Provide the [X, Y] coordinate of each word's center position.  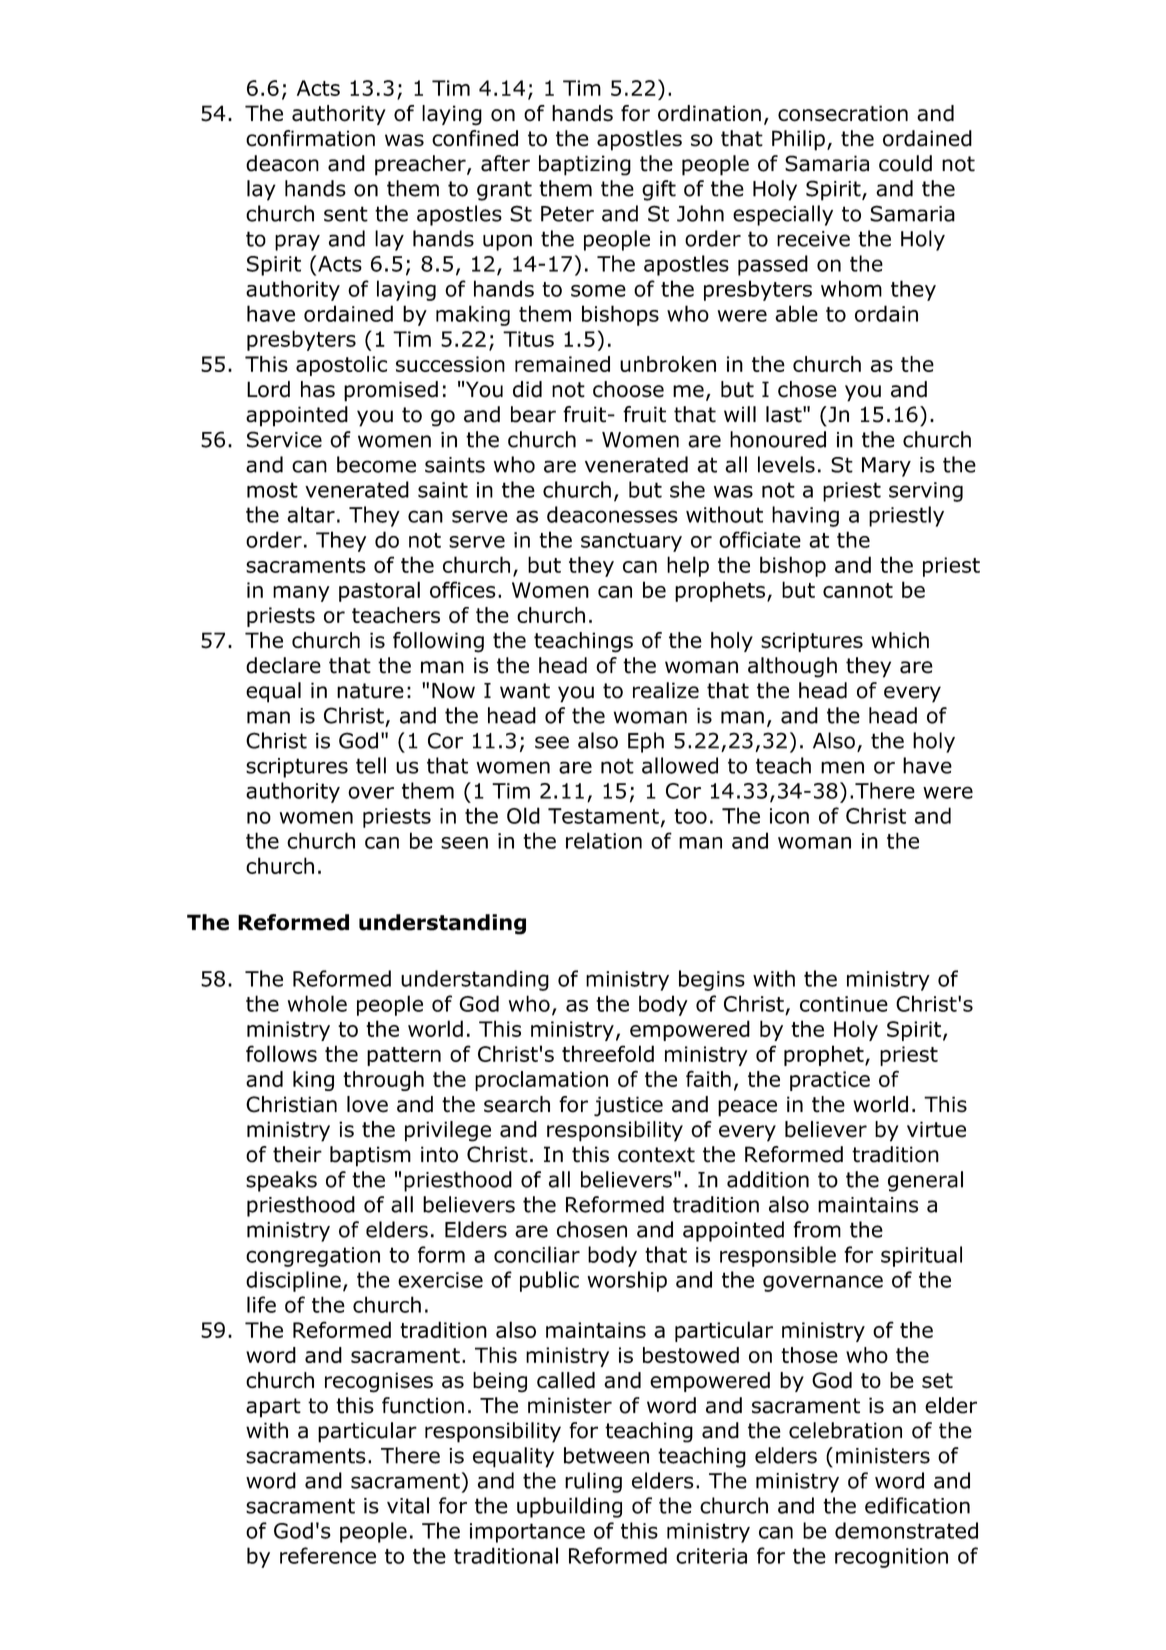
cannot [858, 590]
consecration [843, 113]
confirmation [310, 138]
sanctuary [631, 542]
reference [328, 1555]
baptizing [585, 165]
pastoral [379, 591]
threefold [608, 1053]
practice [830, 1081]
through [383, 1081]
